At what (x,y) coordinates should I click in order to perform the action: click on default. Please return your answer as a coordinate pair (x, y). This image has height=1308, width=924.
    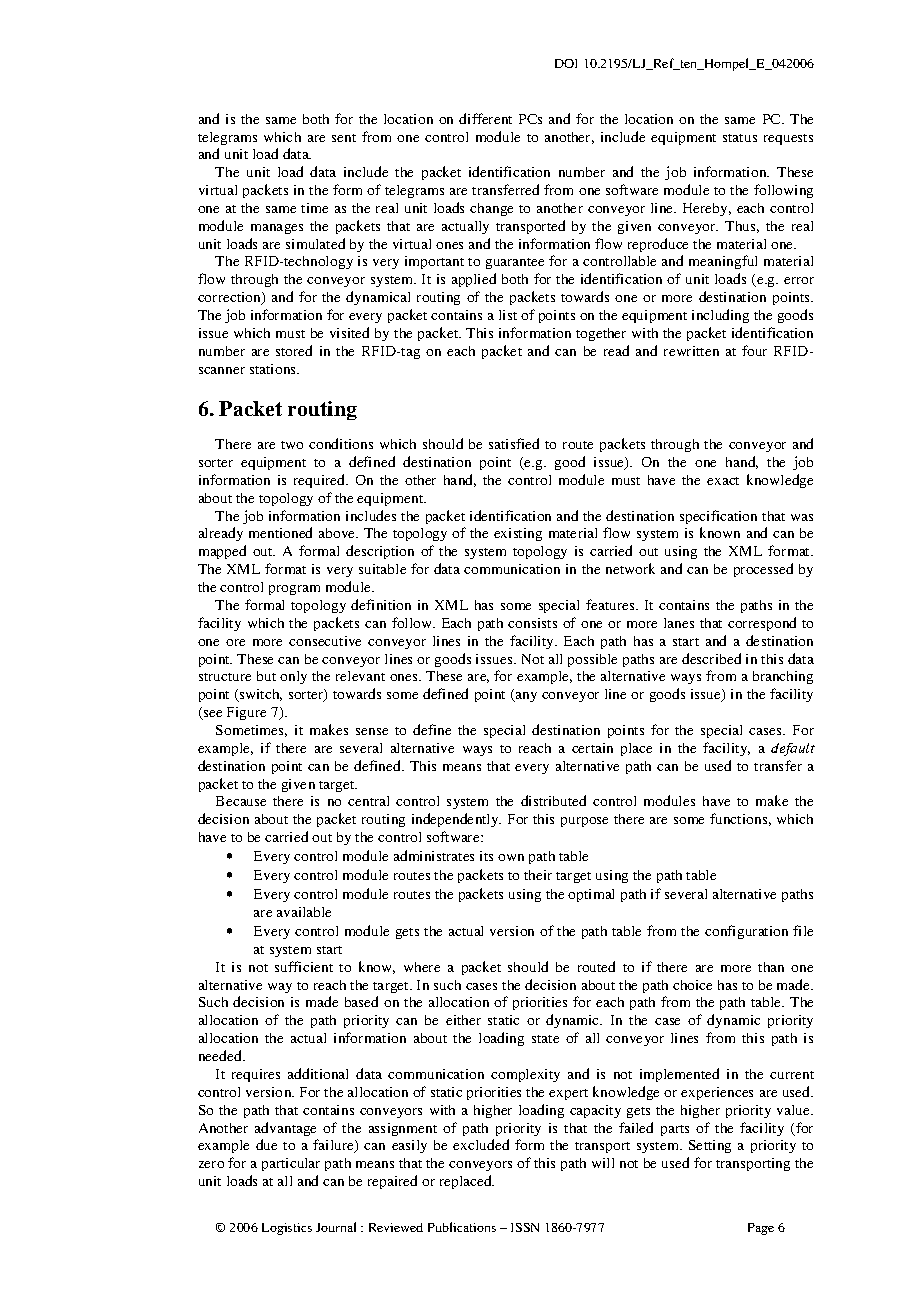
    Looking at the image, I should click on (793, 749).
